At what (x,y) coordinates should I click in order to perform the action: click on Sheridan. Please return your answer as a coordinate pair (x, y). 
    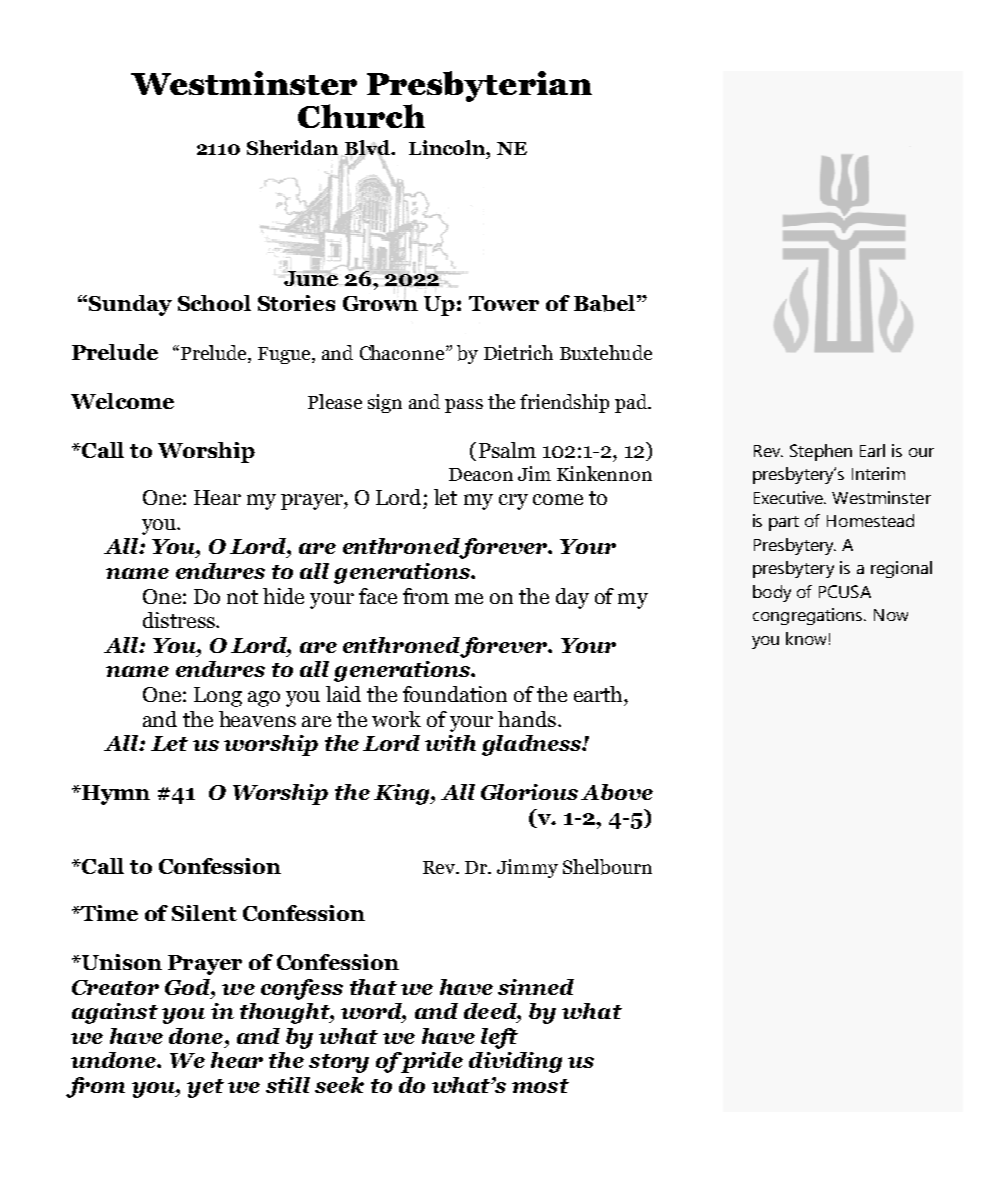
    Looking at the image, I should click on (292, 147).
